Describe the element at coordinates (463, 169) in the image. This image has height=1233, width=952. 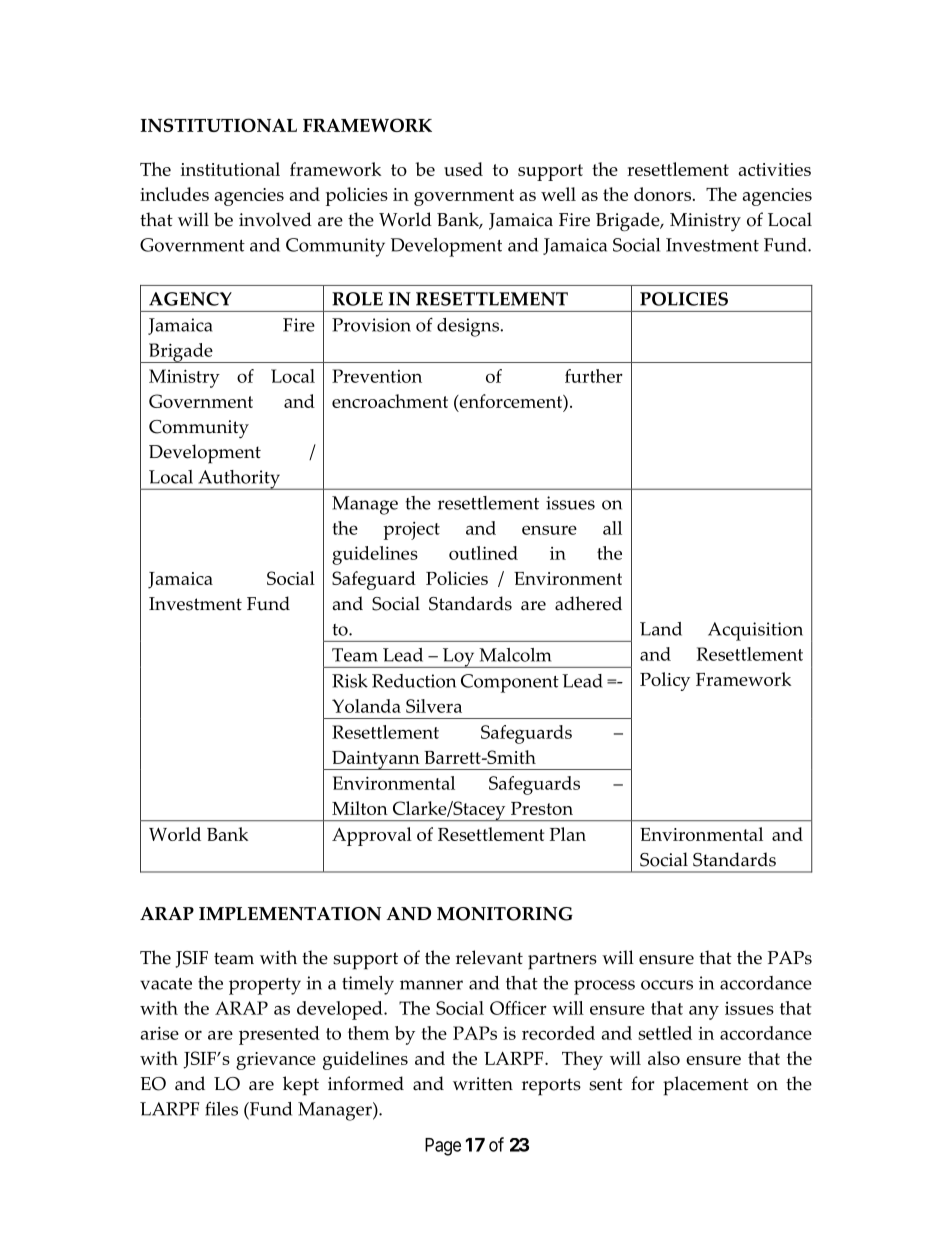
I see `used` at that location.
